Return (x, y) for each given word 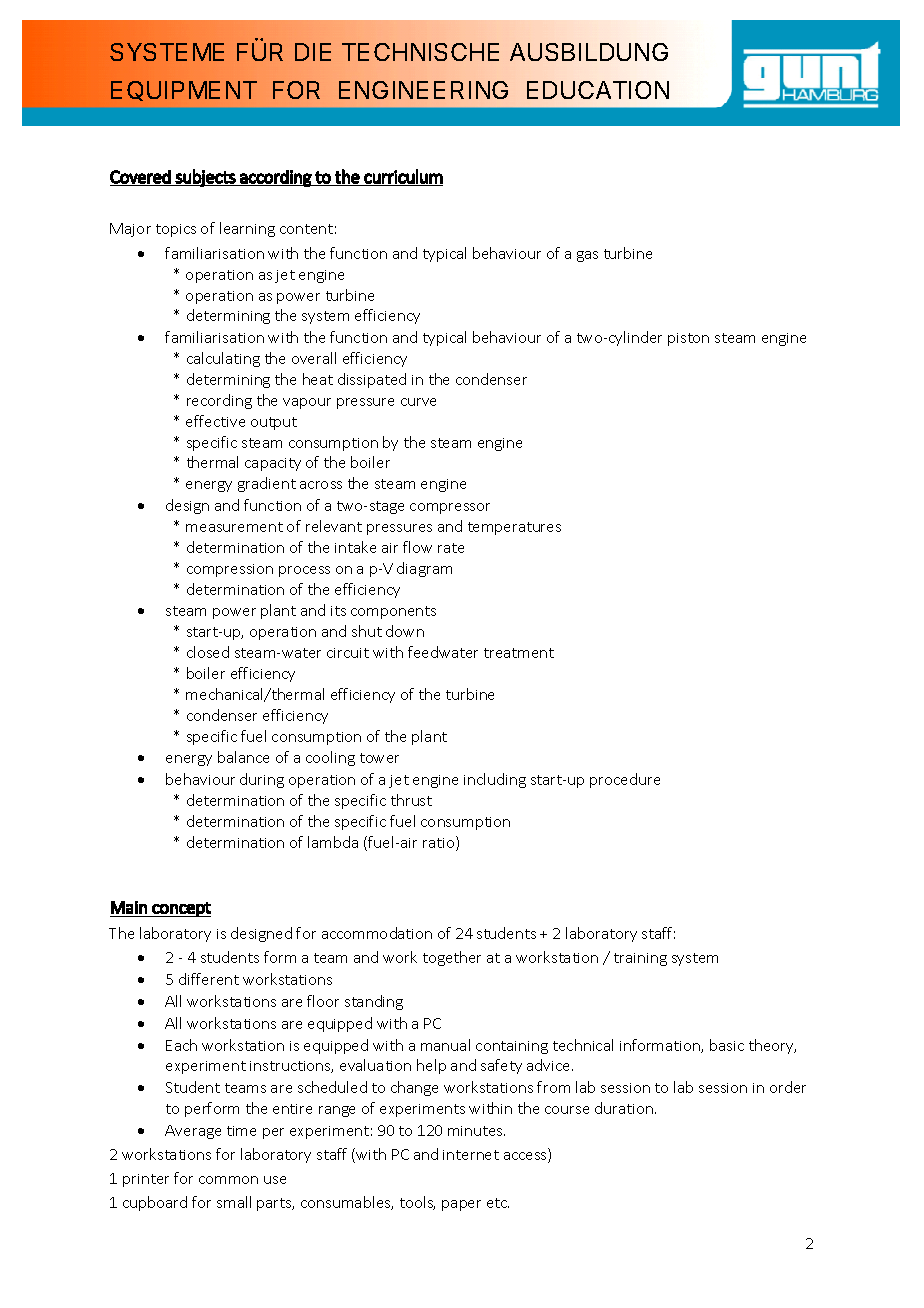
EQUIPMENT (184, 91)
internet (471, 1155)
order (788, 1087)
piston (688, 339)
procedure (625, 780)
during (262, 780)
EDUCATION (598, 90)
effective (215, 421)
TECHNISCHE (420, 52)
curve (418, 402)
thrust (411, 800)
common (228, 1180)
